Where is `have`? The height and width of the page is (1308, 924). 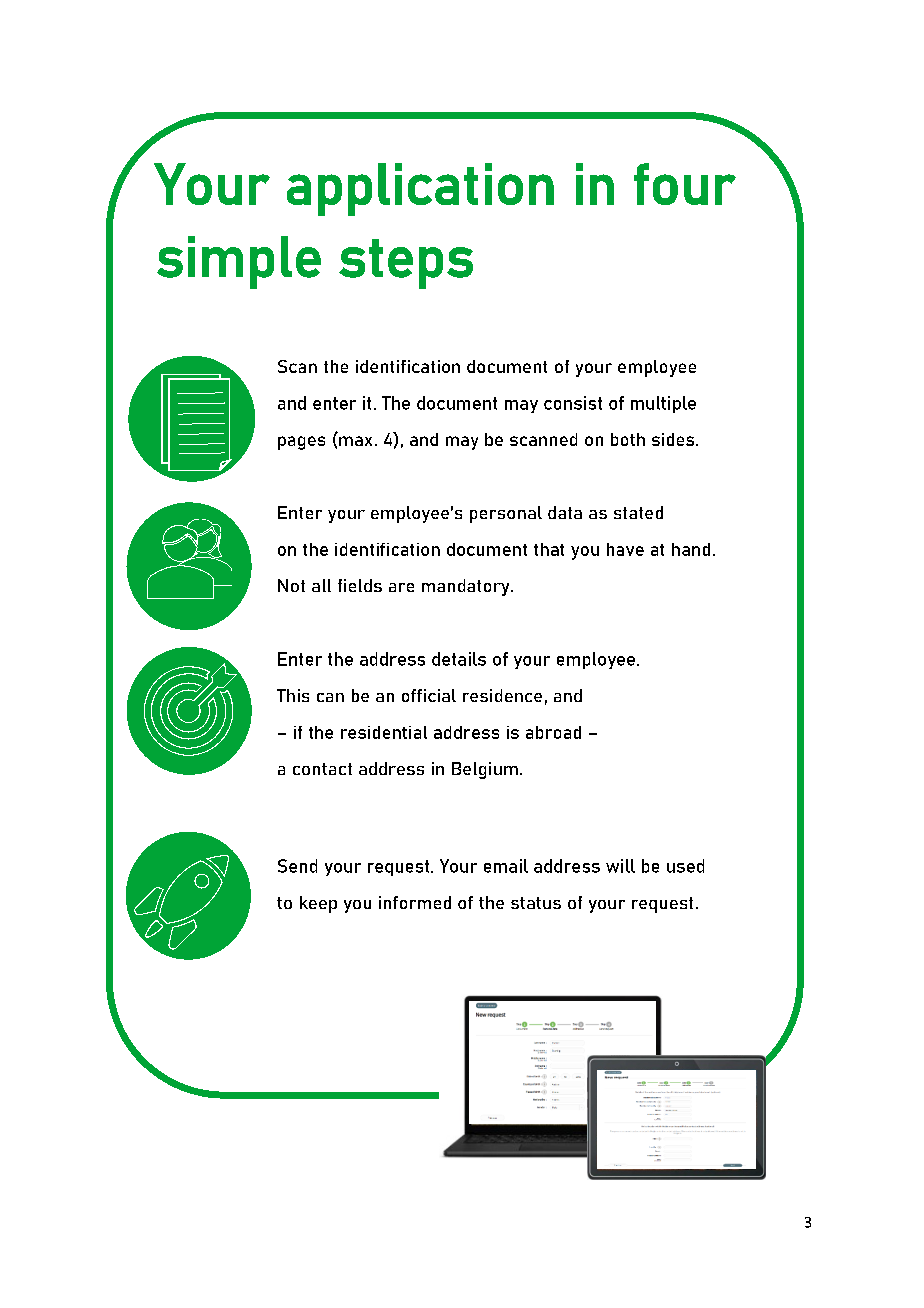
have is located at coordinates (625, 549).
